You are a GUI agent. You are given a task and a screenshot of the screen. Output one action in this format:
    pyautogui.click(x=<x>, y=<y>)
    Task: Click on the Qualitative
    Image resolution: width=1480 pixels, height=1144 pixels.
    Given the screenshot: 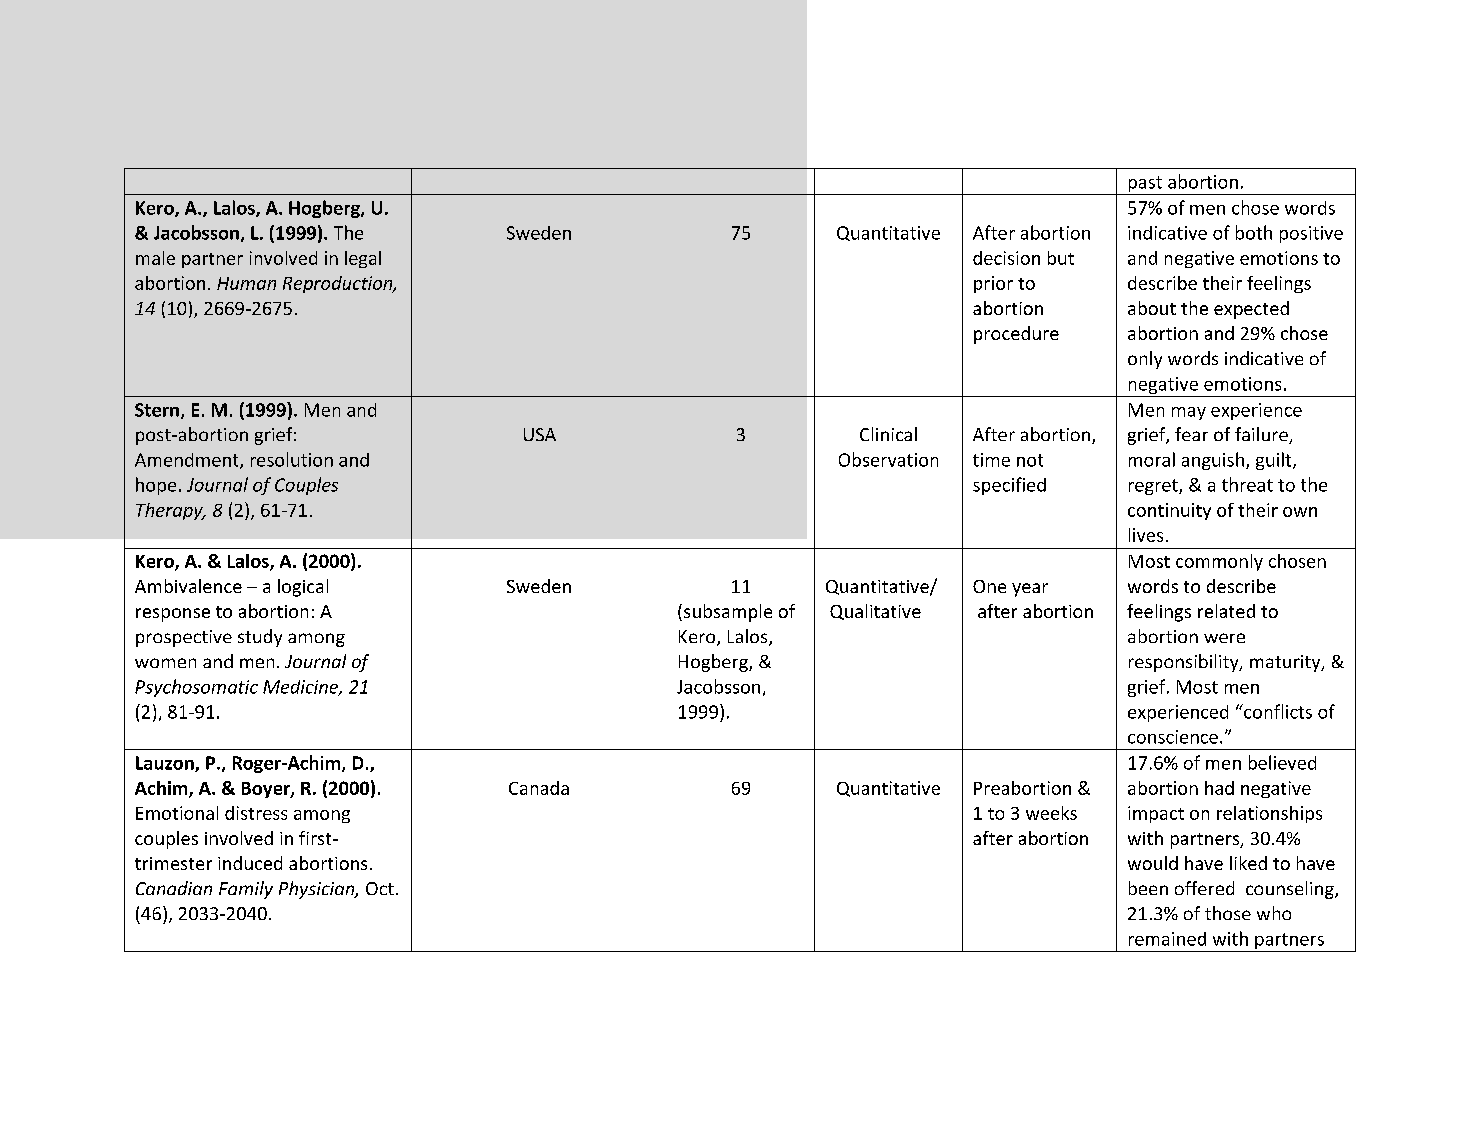 What is the action you would take?
    pyautogui.click(x=875, y=612)
